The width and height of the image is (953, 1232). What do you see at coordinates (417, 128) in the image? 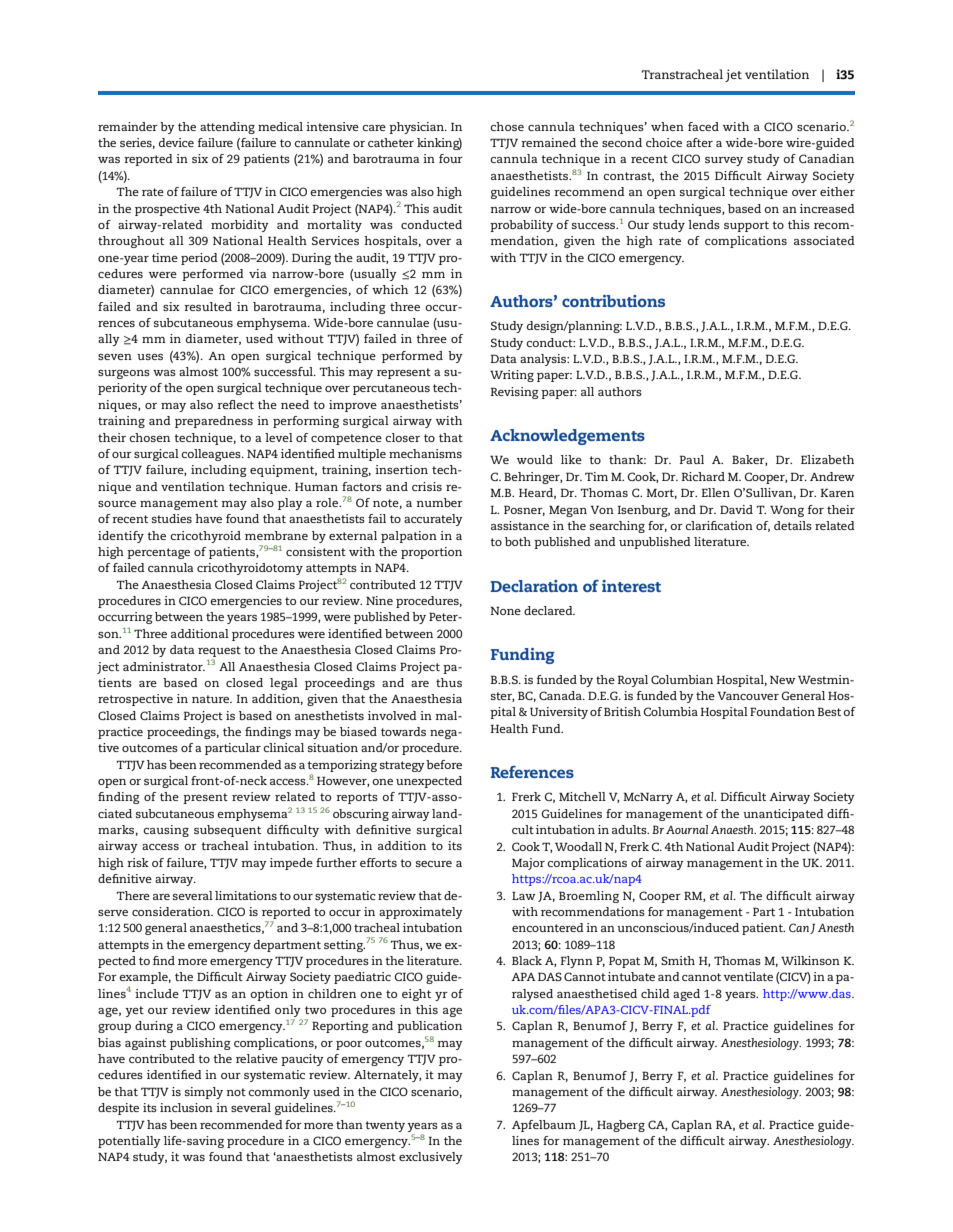
I see `physician` at bounding box center [417, 128].
